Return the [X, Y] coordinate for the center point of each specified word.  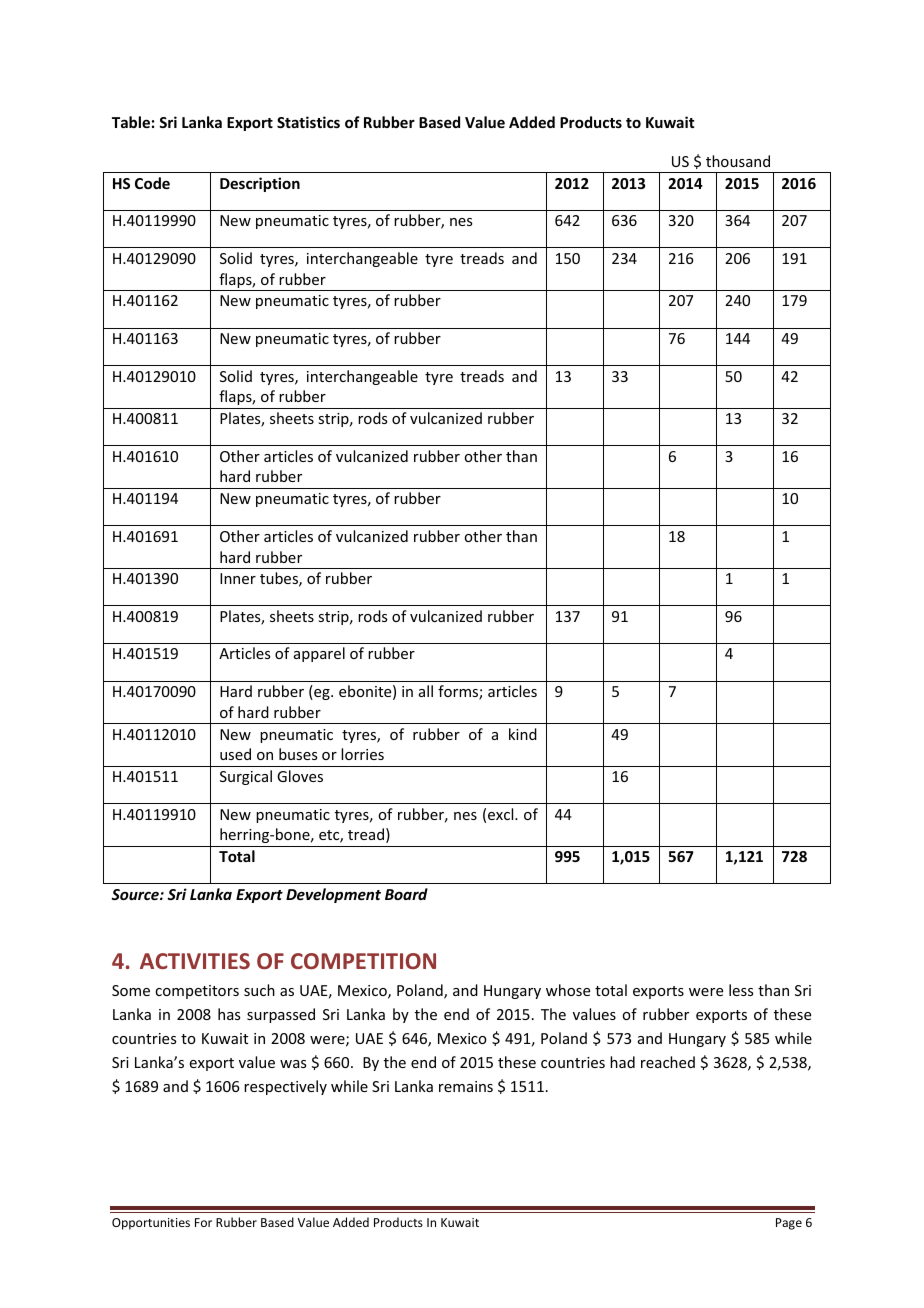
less [741, 990]
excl [502, 814]
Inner [238, 578]
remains [466, 1086]
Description [260, 184]
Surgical [246, 777]
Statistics [308, 122]
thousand [738, 161]
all [426, 691]
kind [523, 734]
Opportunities [151, 1224]
